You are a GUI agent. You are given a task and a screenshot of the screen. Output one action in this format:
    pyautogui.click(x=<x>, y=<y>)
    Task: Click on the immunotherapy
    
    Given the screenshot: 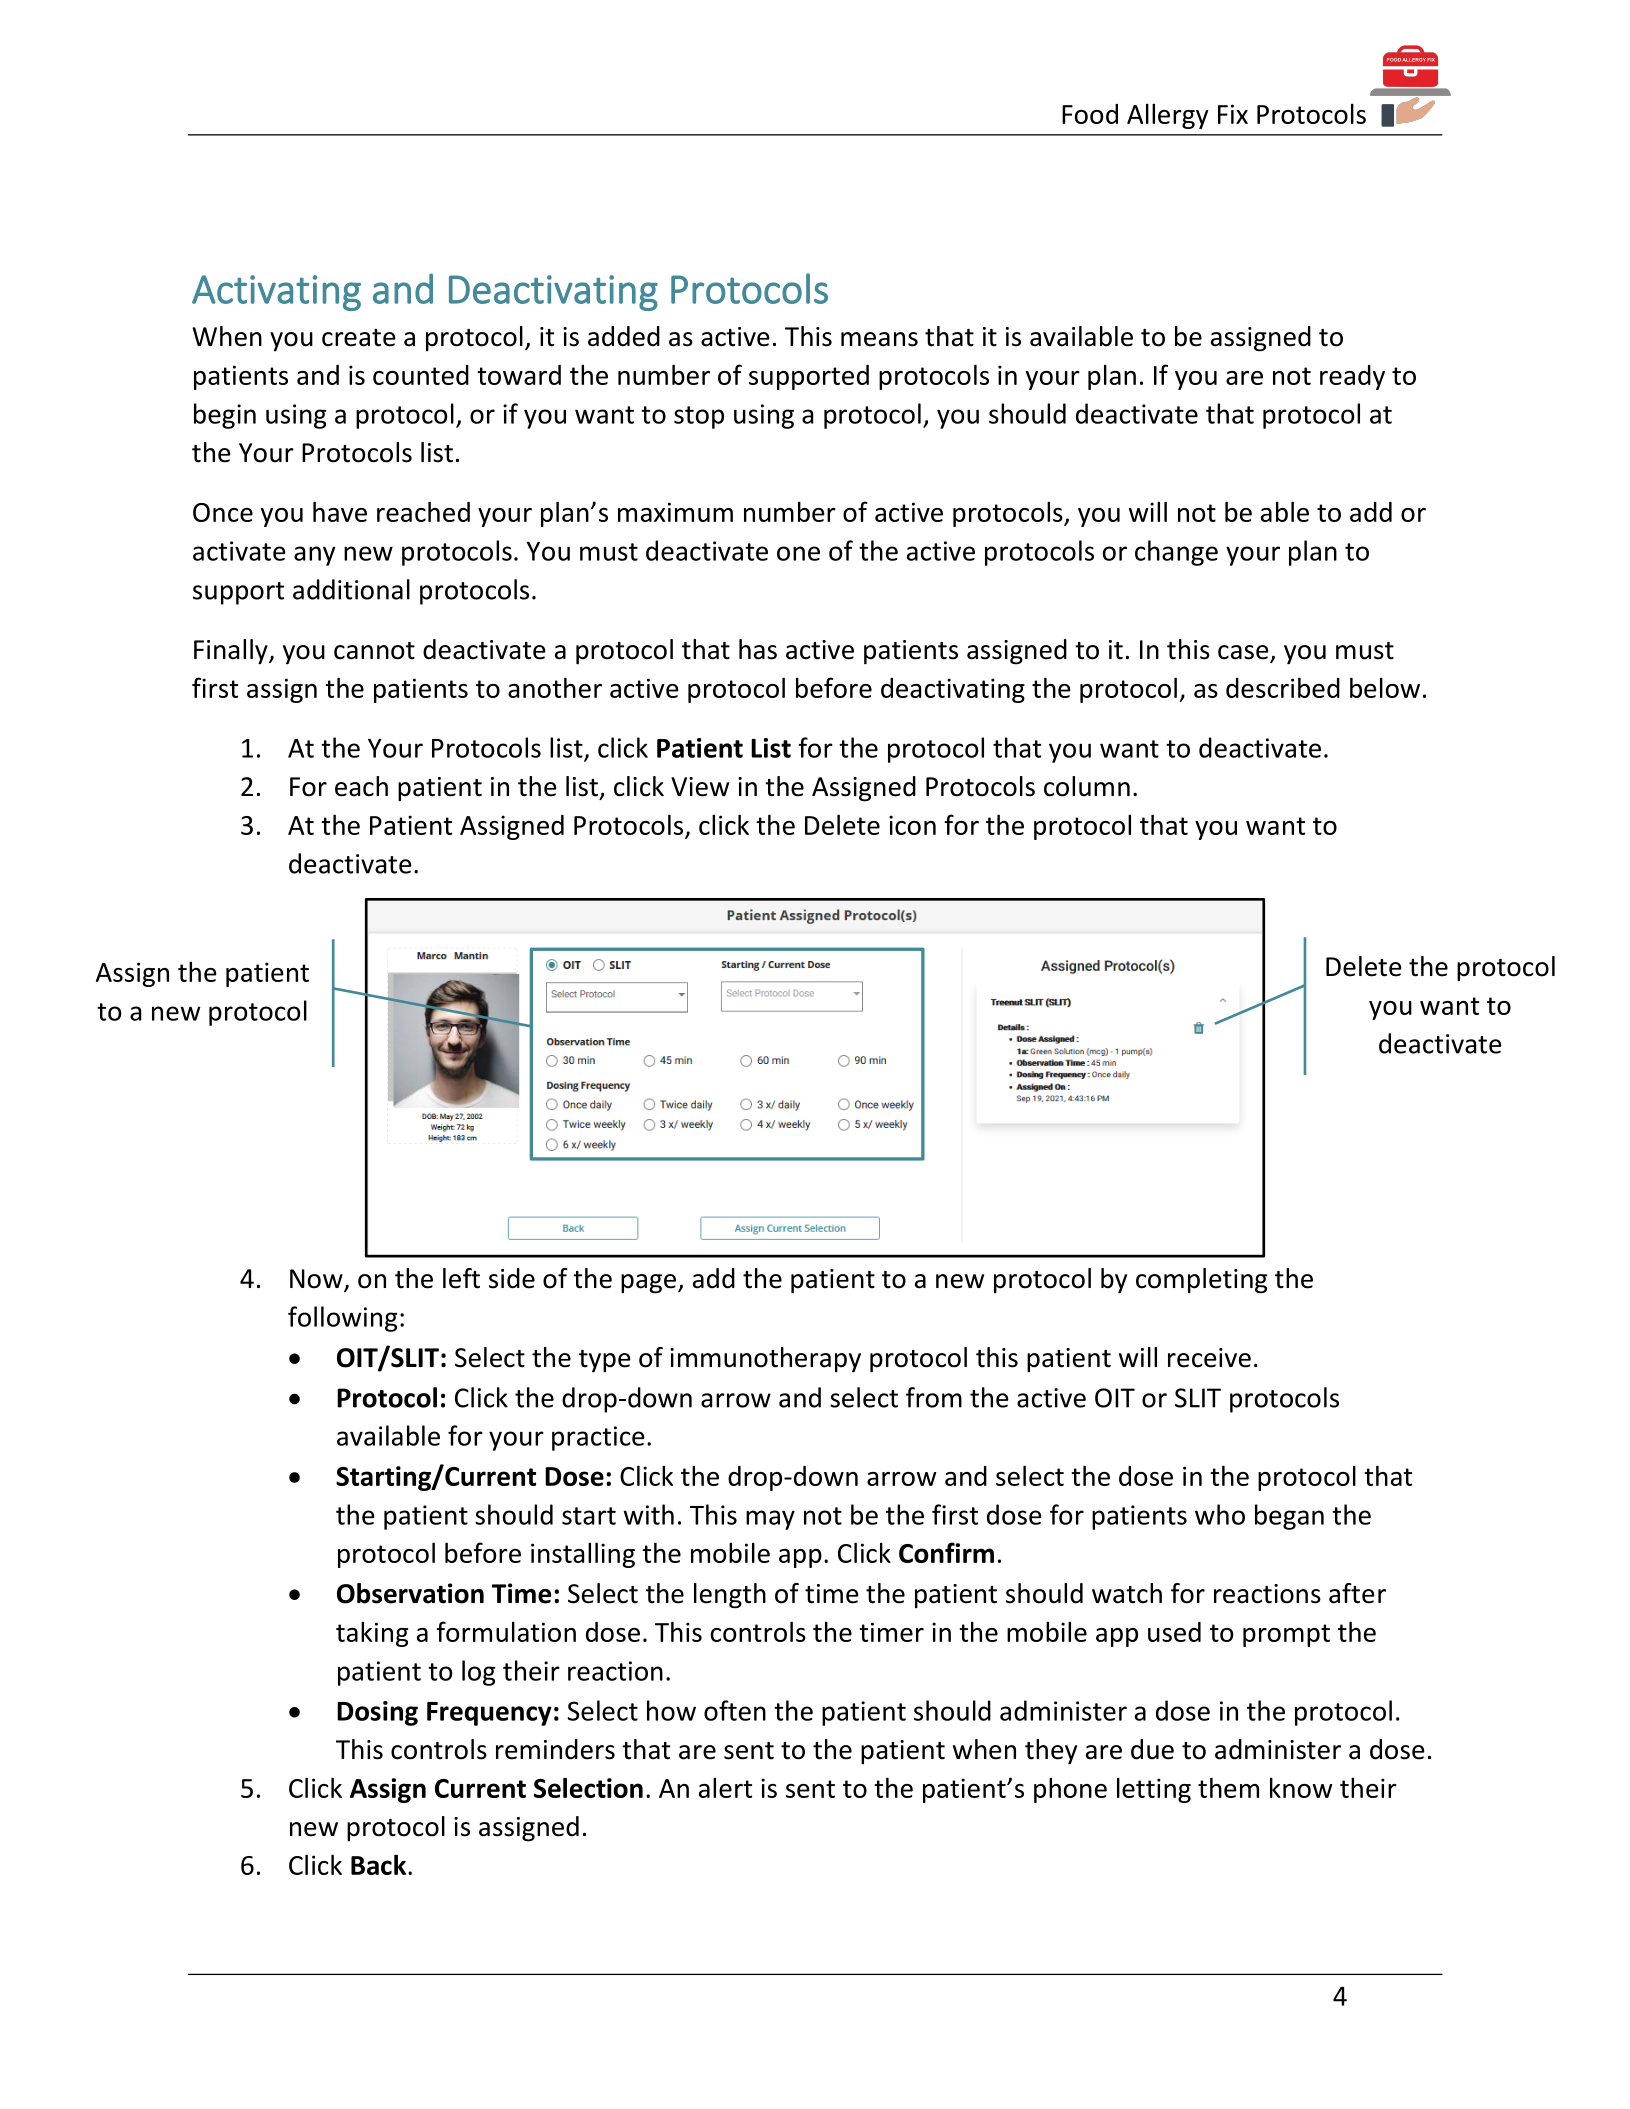 What is the action you would take?
    pyautogui.click(x=765, y=1360)
